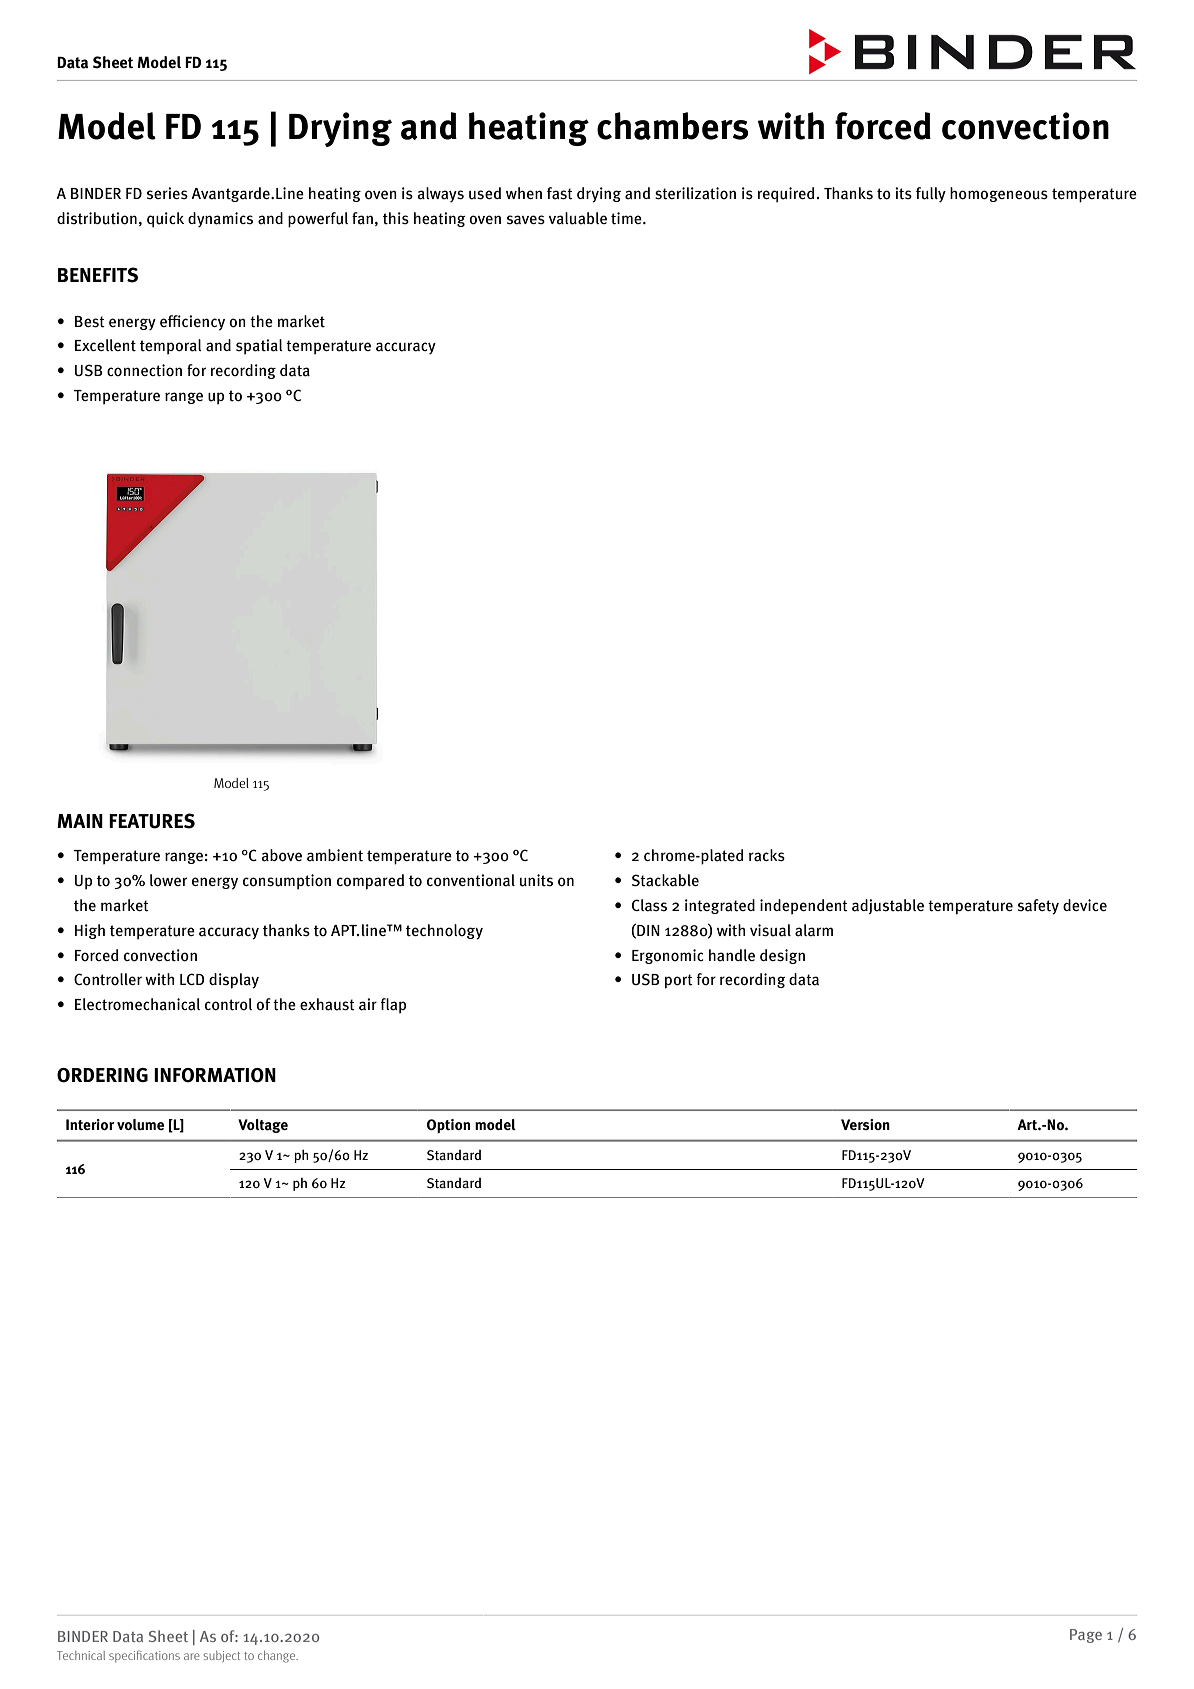  I want to click on homogeneous, so click(999, 194).
